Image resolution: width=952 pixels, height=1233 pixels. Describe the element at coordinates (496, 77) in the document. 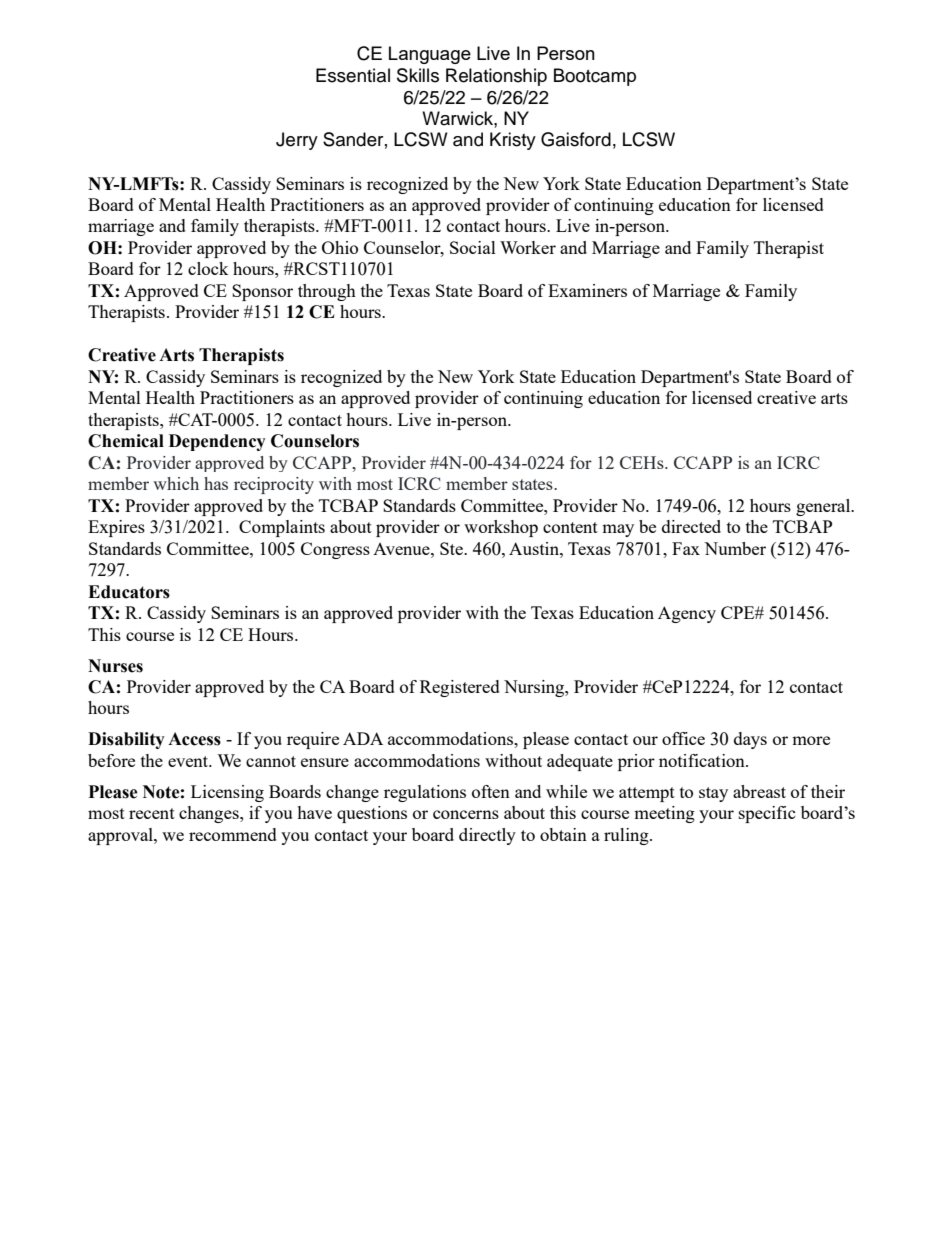

I see `Relationship` at that location.
